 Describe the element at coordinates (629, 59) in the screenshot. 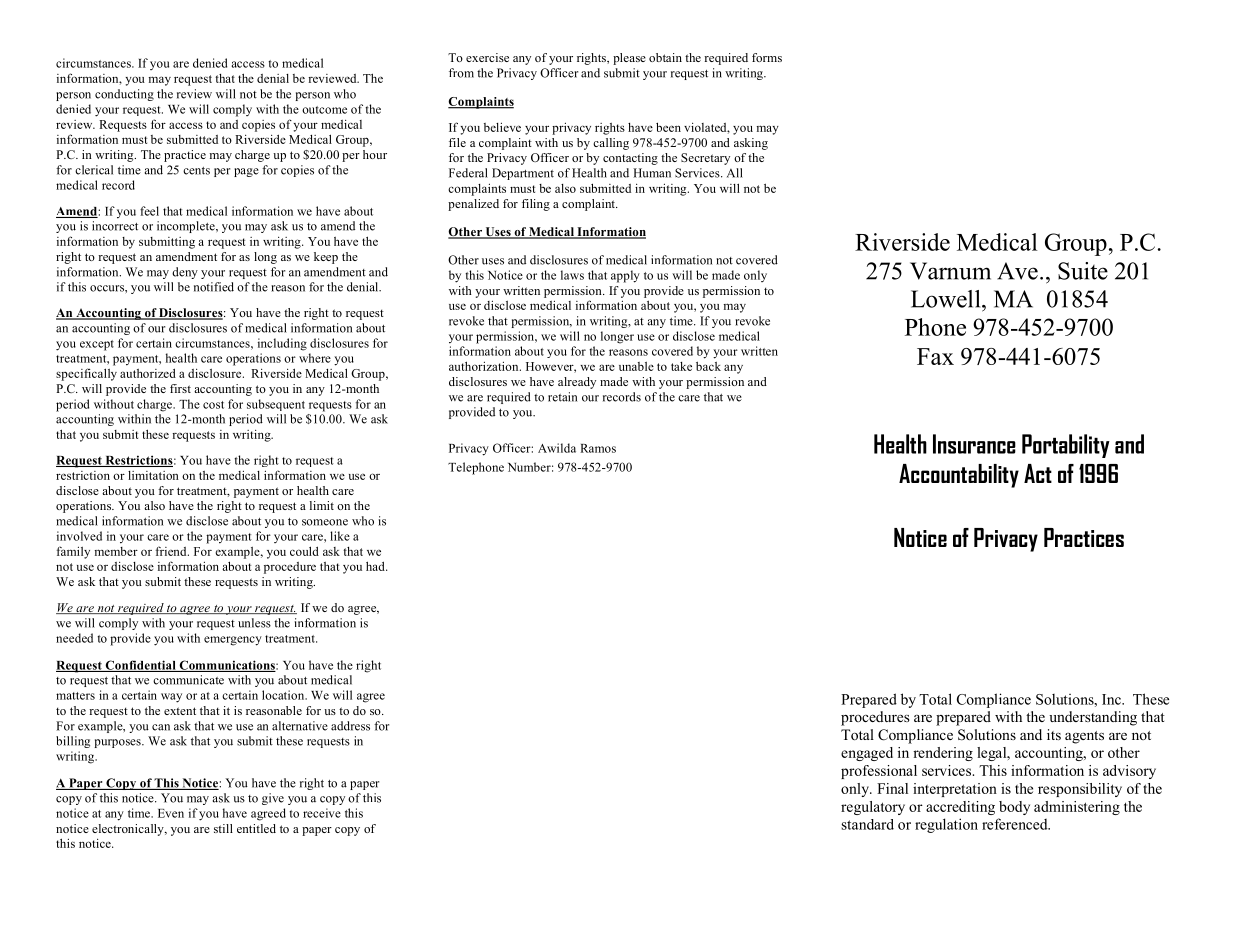

I see `please` at that location.
